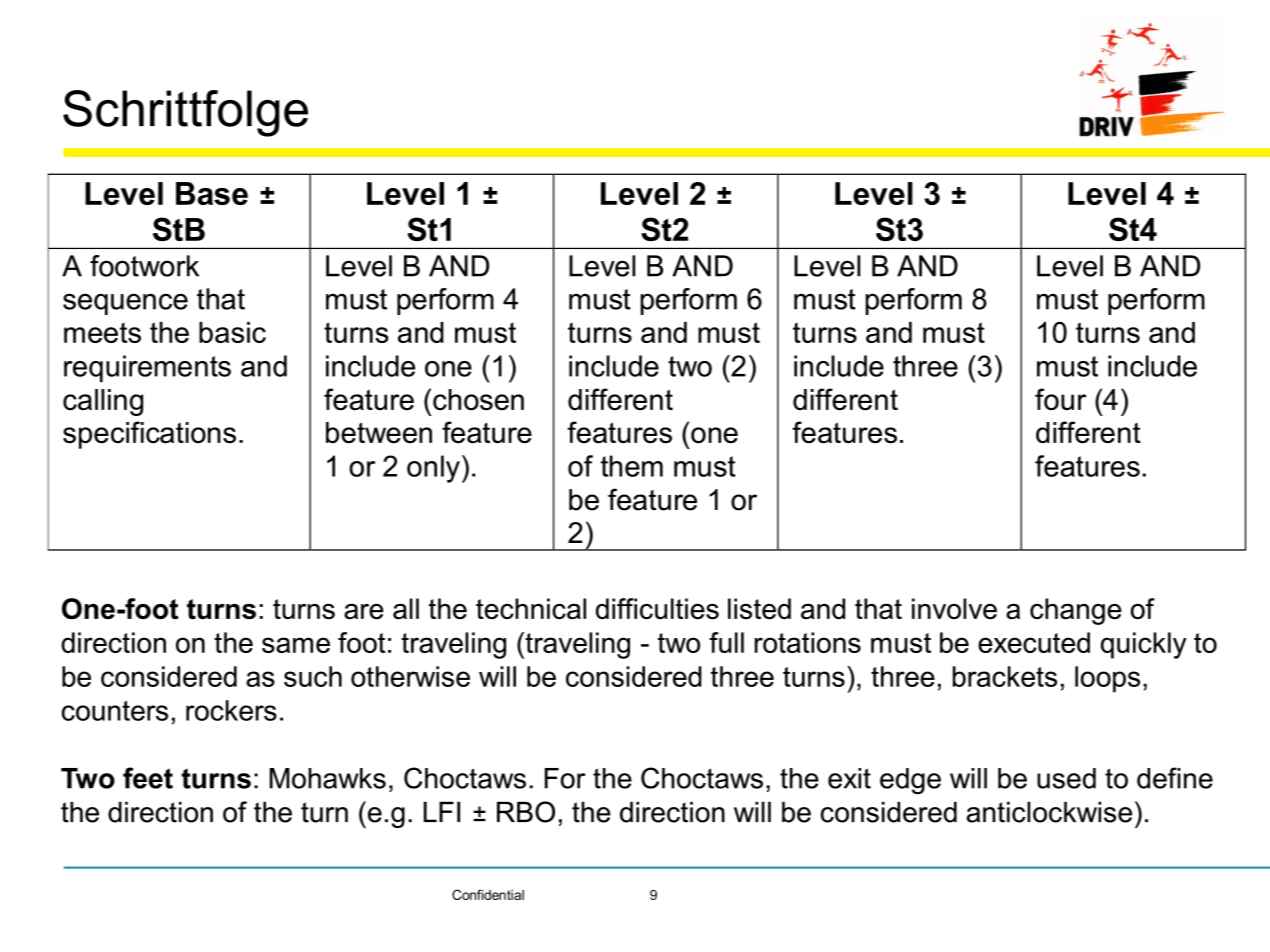 This image has width=1270, height=952. I want to click on LFI, so click(442, 811).
